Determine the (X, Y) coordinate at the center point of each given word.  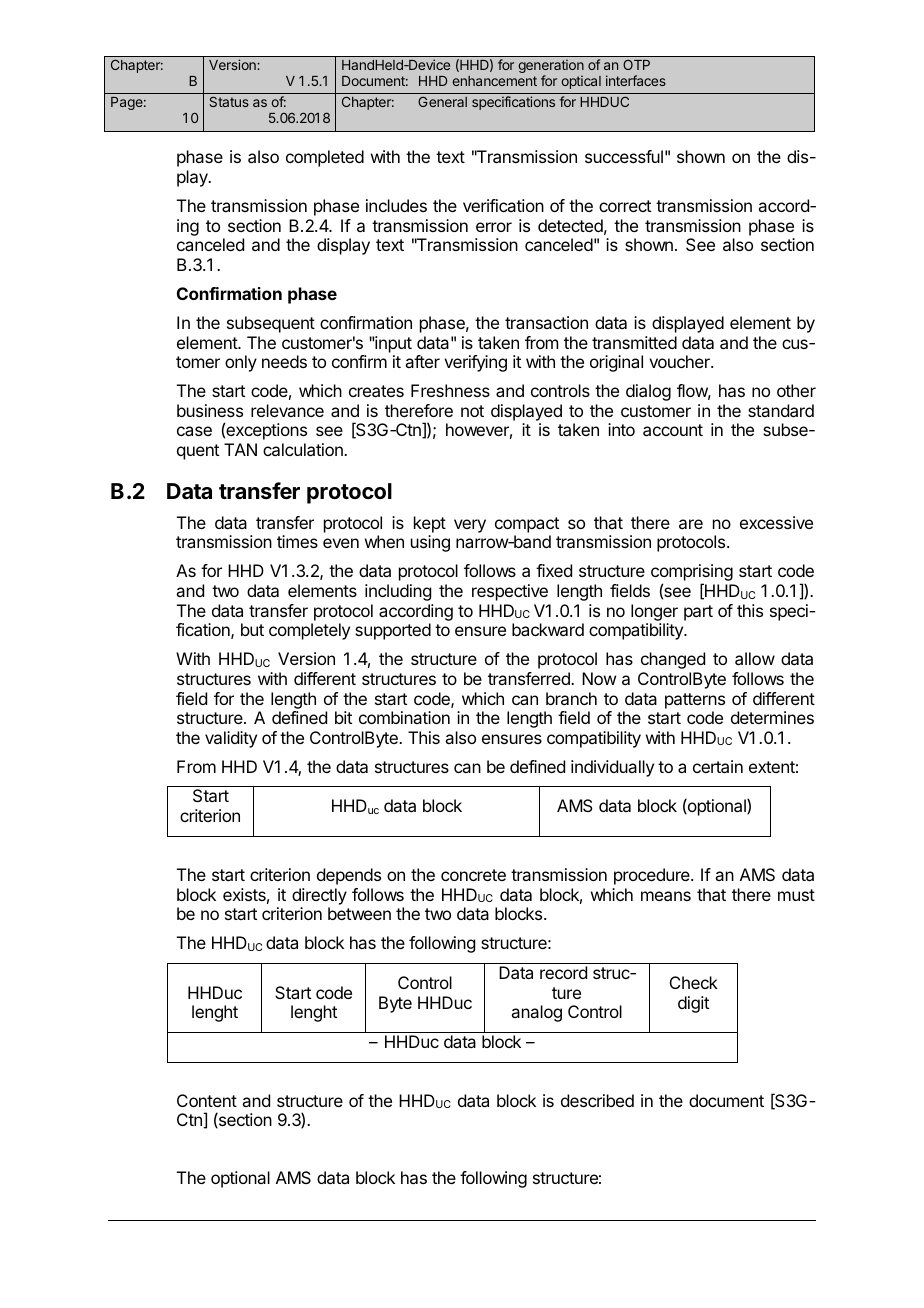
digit (693, 1004)
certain (718, 766)
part (698, 613)
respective (510, 592)
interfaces (636, 80)
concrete (473, 875)
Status (229, 101)
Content (207, 1100)
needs (284, 361)
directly (319, 896)
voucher (680, 361)
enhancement (495, 81)
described (597, 1100)
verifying (475, 363)
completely (309, 631)
